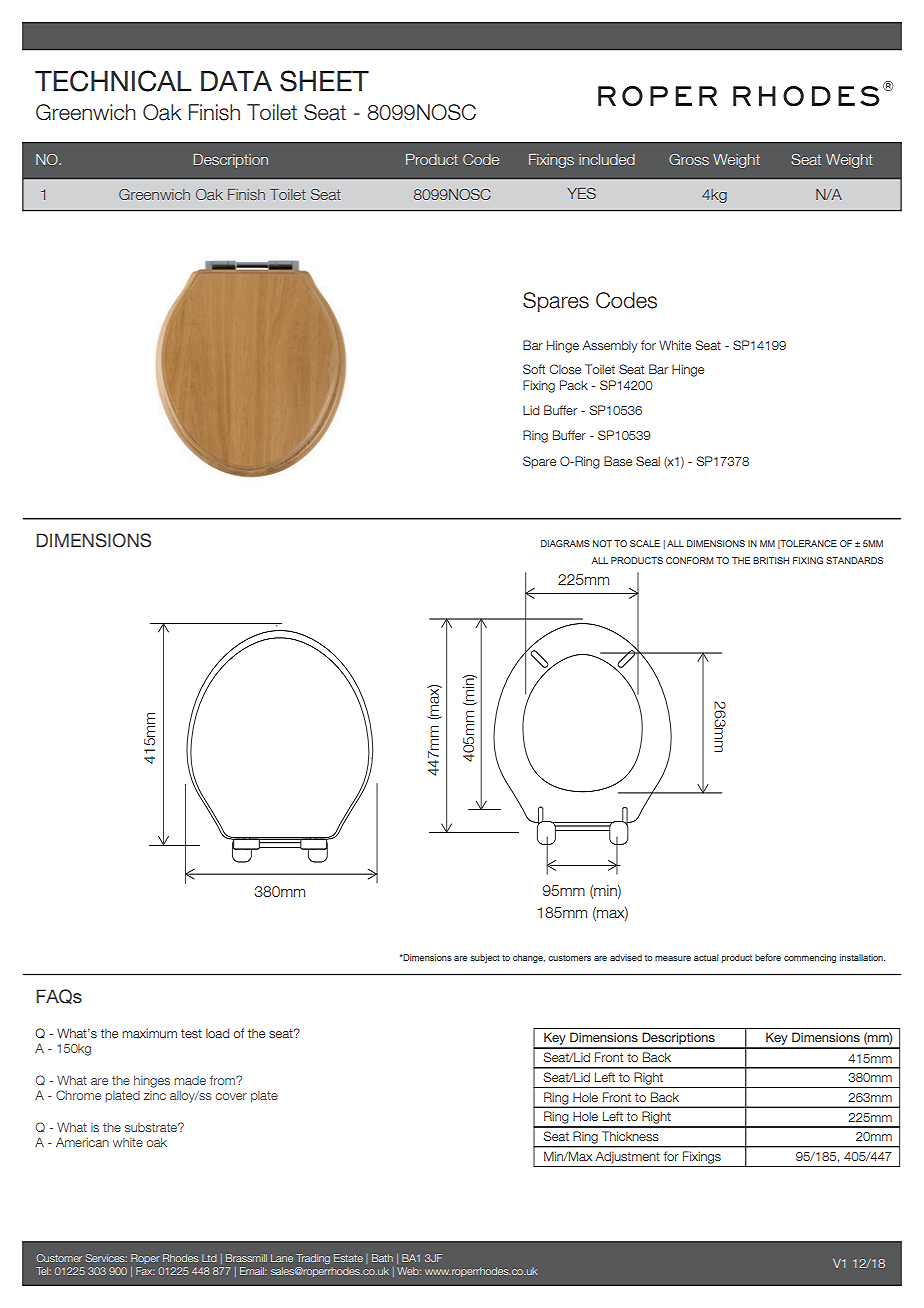  I want to click on DIAGRAMS, so click(565, 543).
